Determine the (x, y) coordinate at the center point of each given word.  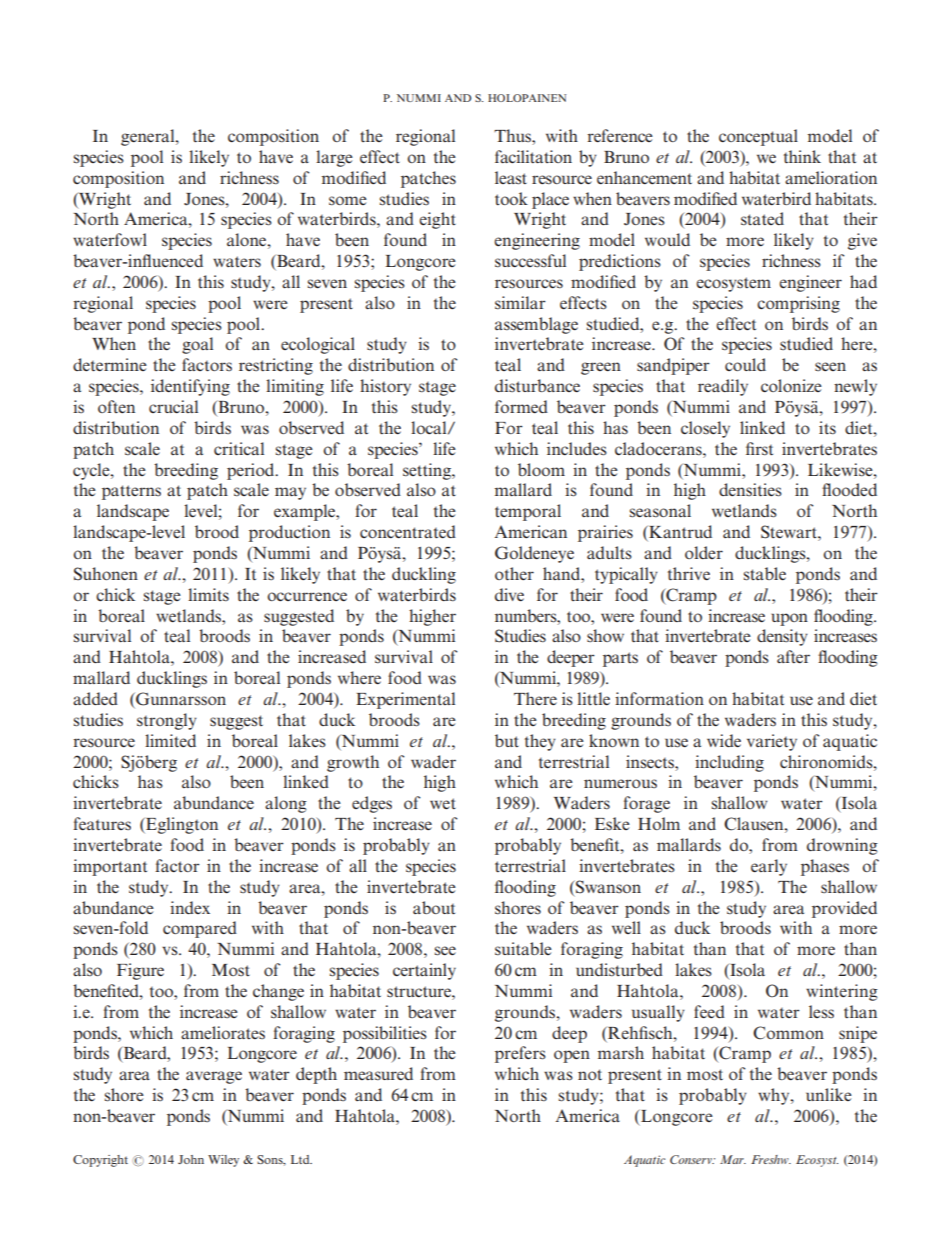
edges (372, 804)
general (149, 137)
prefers (520, 1054)
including (729, 763)
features (102, 823)
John (191, 1159)
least (511, 178)
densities (750, 490)
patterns (131, 492)
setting (428, 471)
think (802, 156)
